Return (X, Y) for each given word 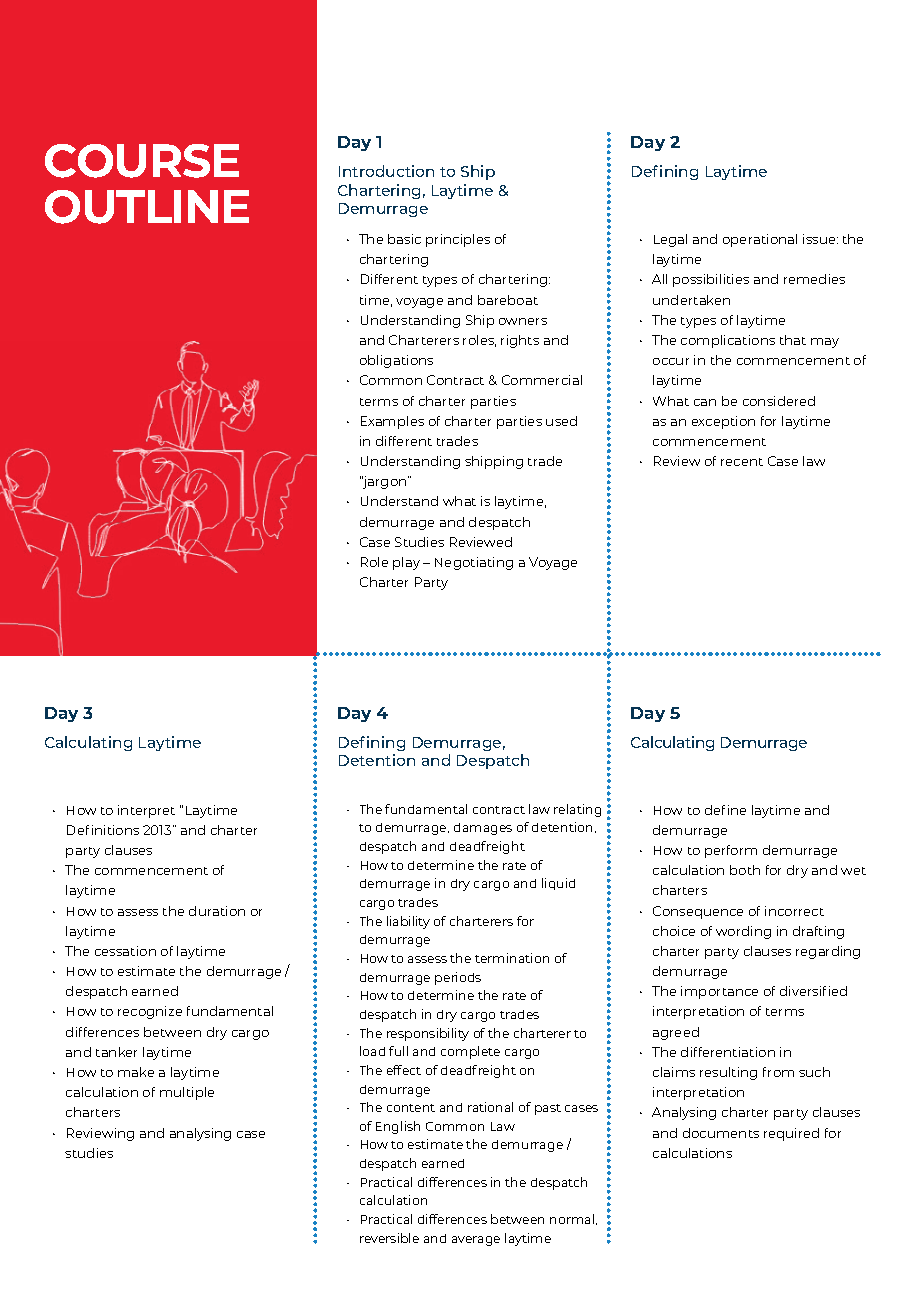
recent (742, 462)
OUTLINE (147, 207)
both (745, 870)
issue (820, 239)
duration (217, 911)
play (406, 563)
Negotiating (474, 563)
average (476, 1241)
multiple (187, 1093)
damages (483, 829)
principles (458, 240)
